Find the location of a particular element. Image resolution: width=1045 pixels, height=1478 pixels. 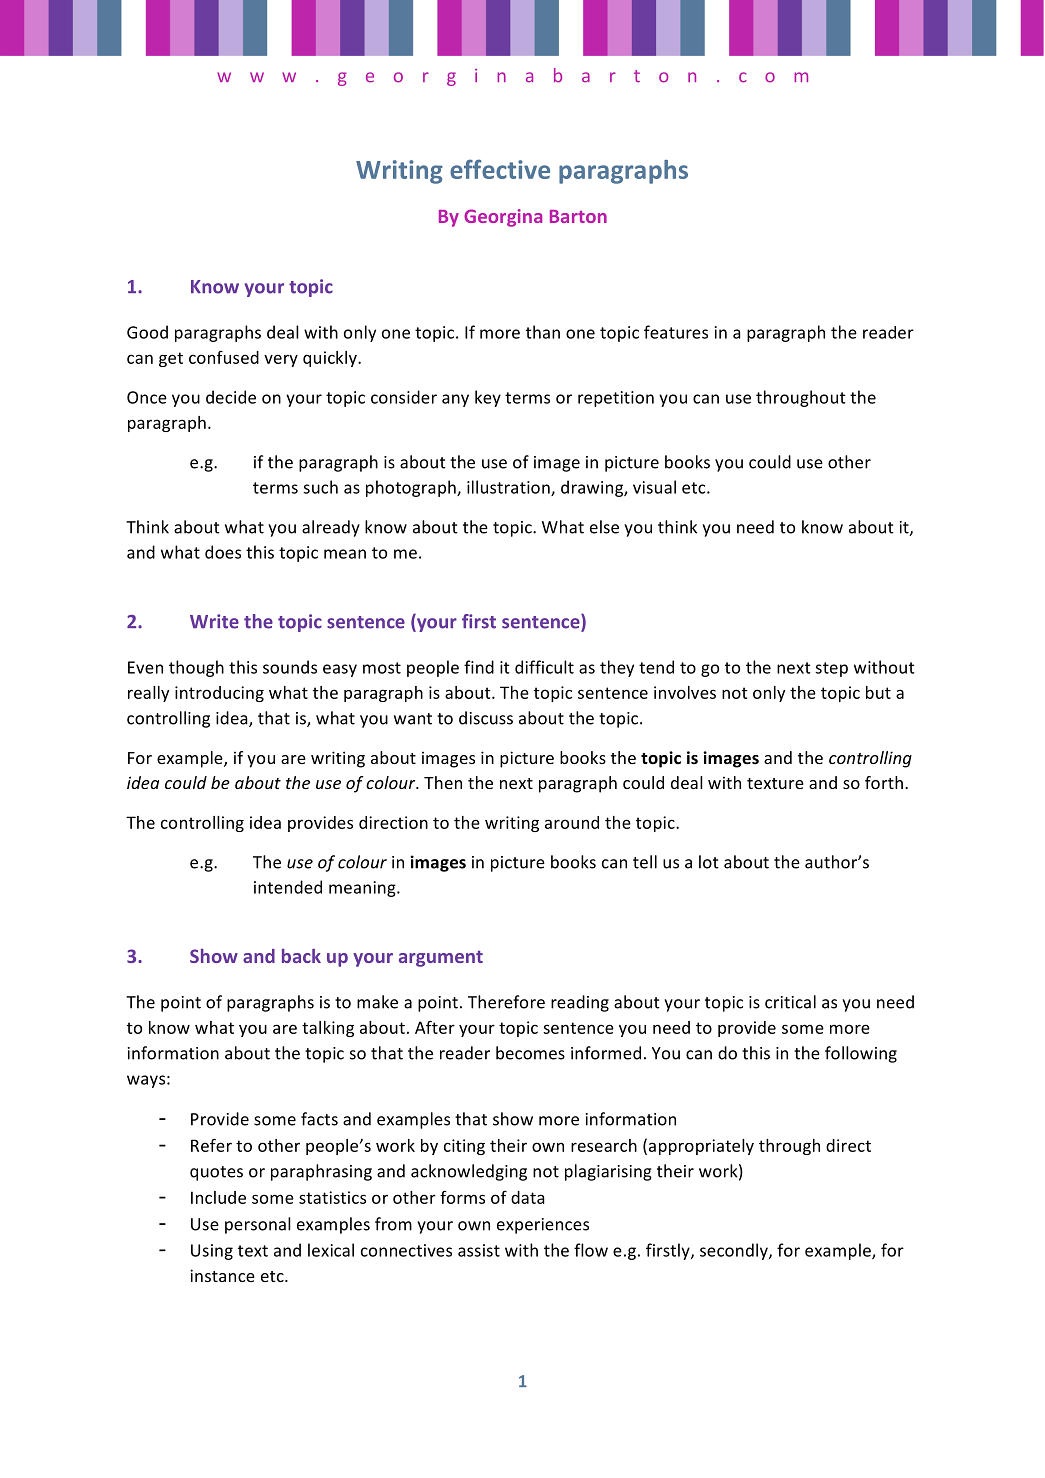

lot is located at coordinates (709, 862).
